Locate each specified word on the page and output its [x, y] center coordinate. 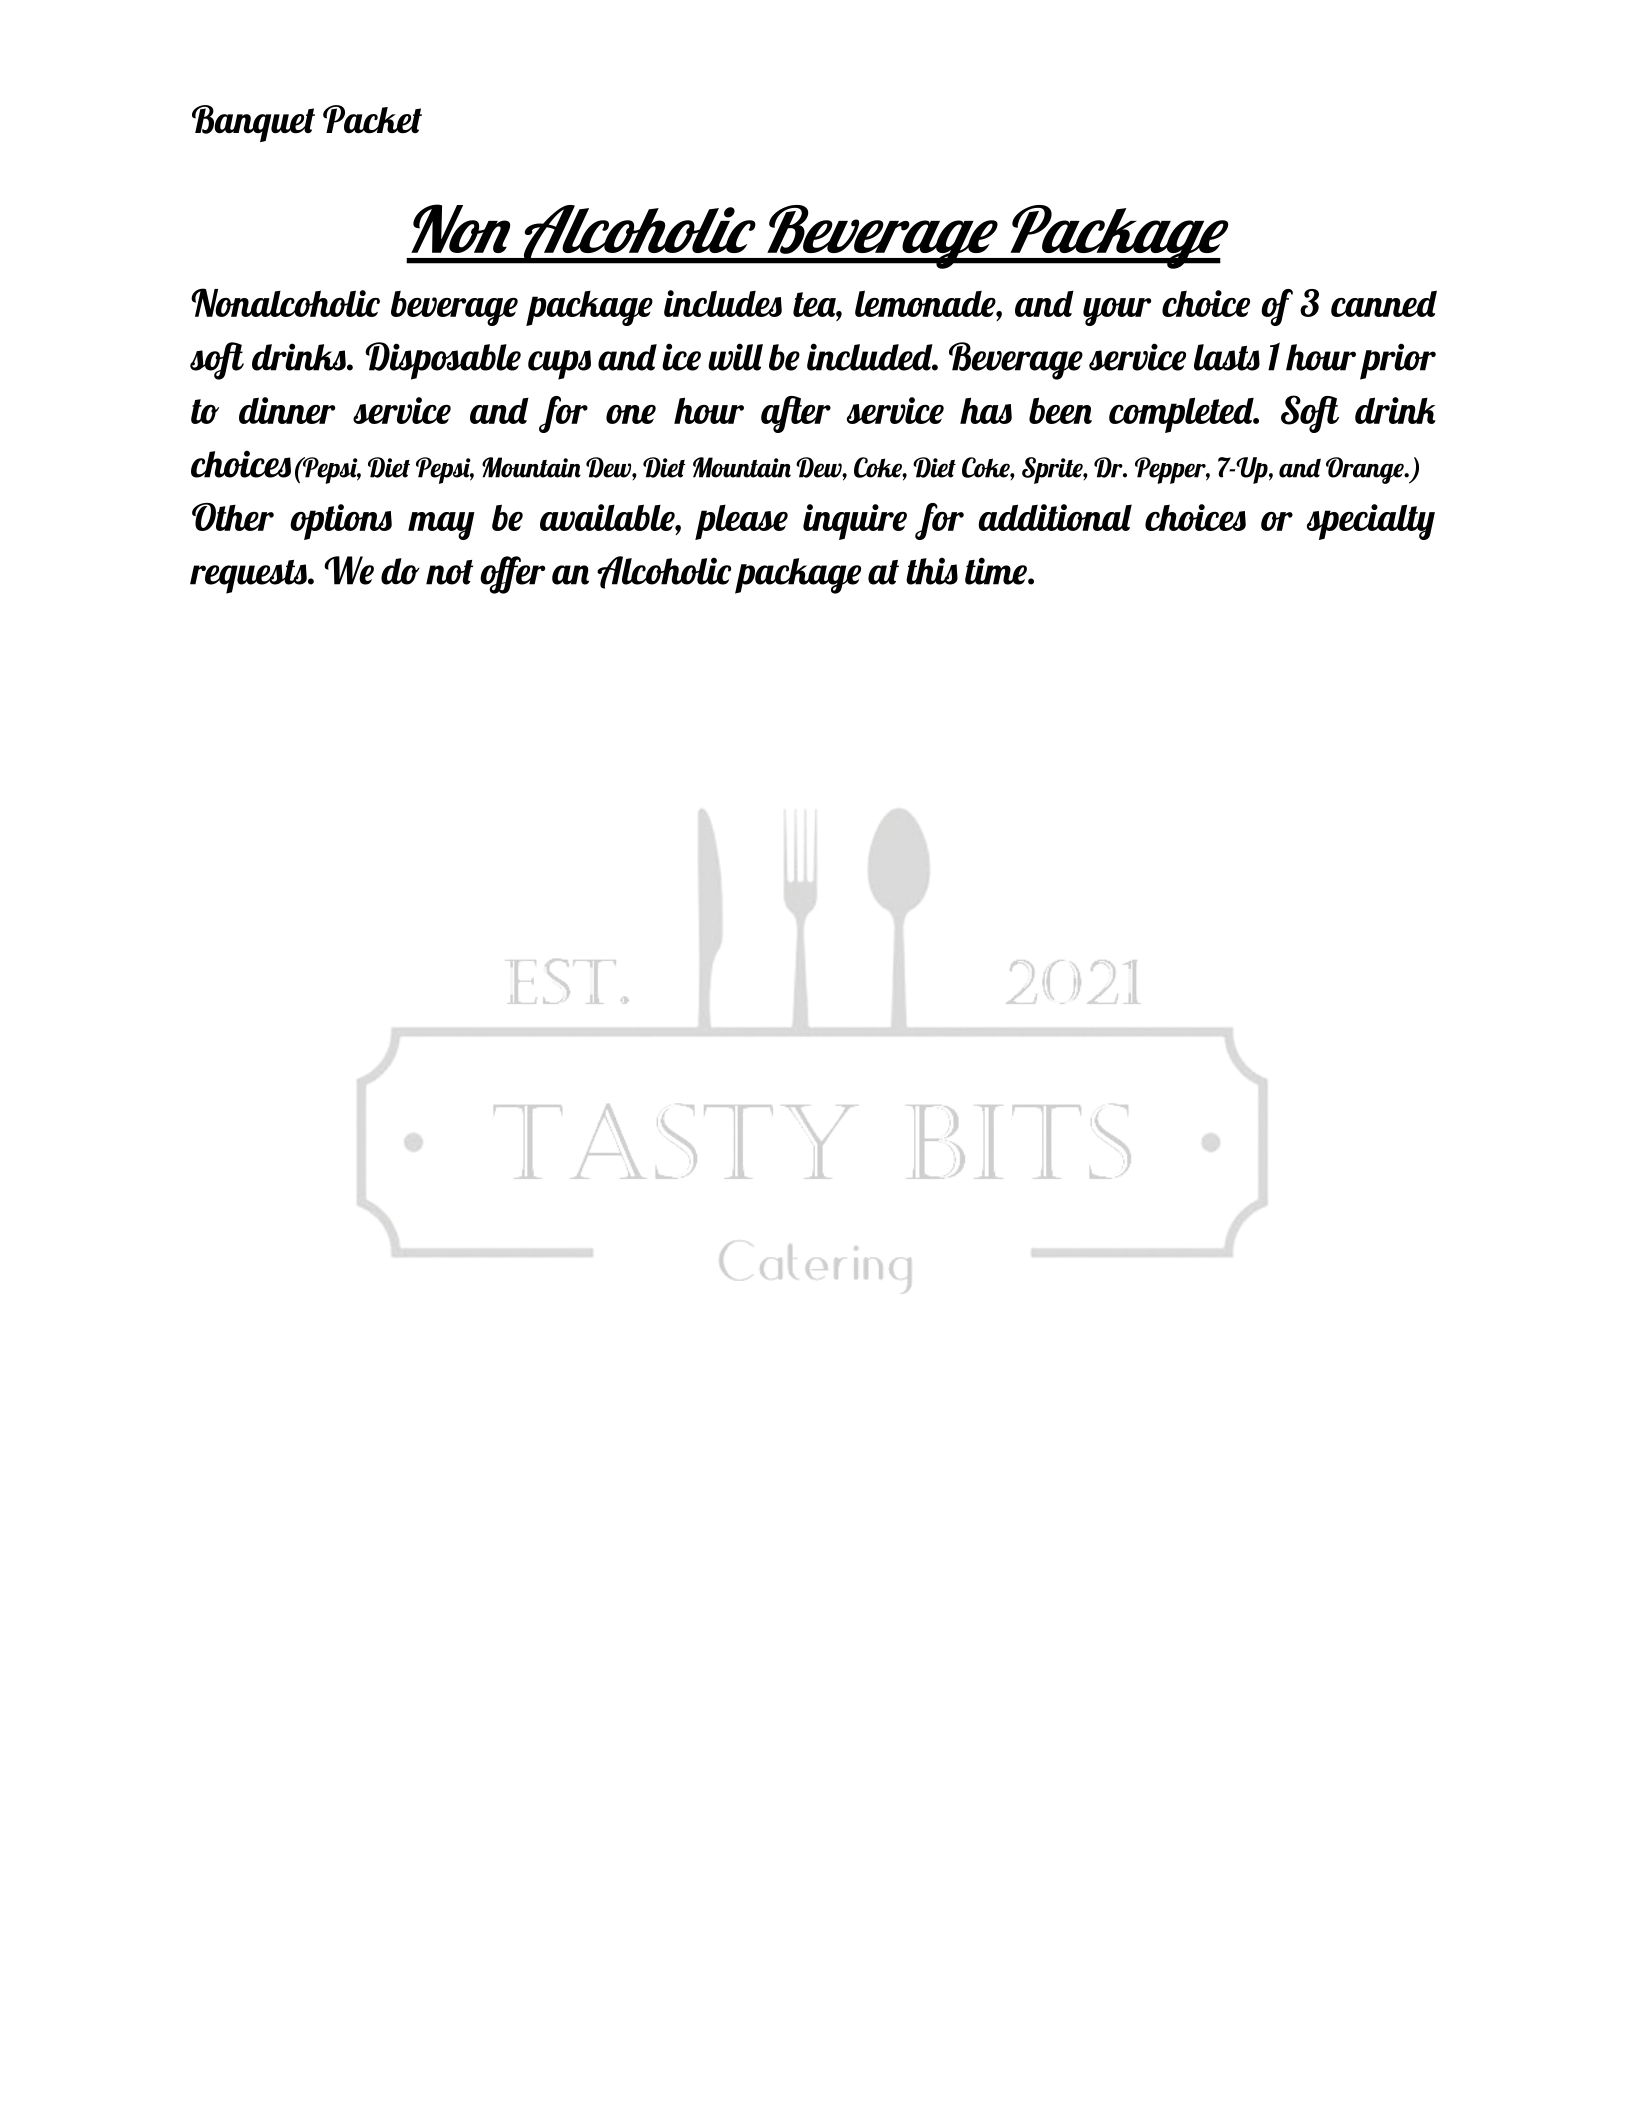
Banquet [253, 123]
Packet [372, 119]
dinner [287, 410]
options [341, 522]
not [449, 572]
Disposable [443, 361]
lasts [1227, 357]
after [796, 414]
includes [723, 303]
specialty [1371, 522]
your [1117, 312]
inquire [855, 522]
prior [1398, 361]
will [735, 357]
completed [1182, 415]
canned [1384, 303]
